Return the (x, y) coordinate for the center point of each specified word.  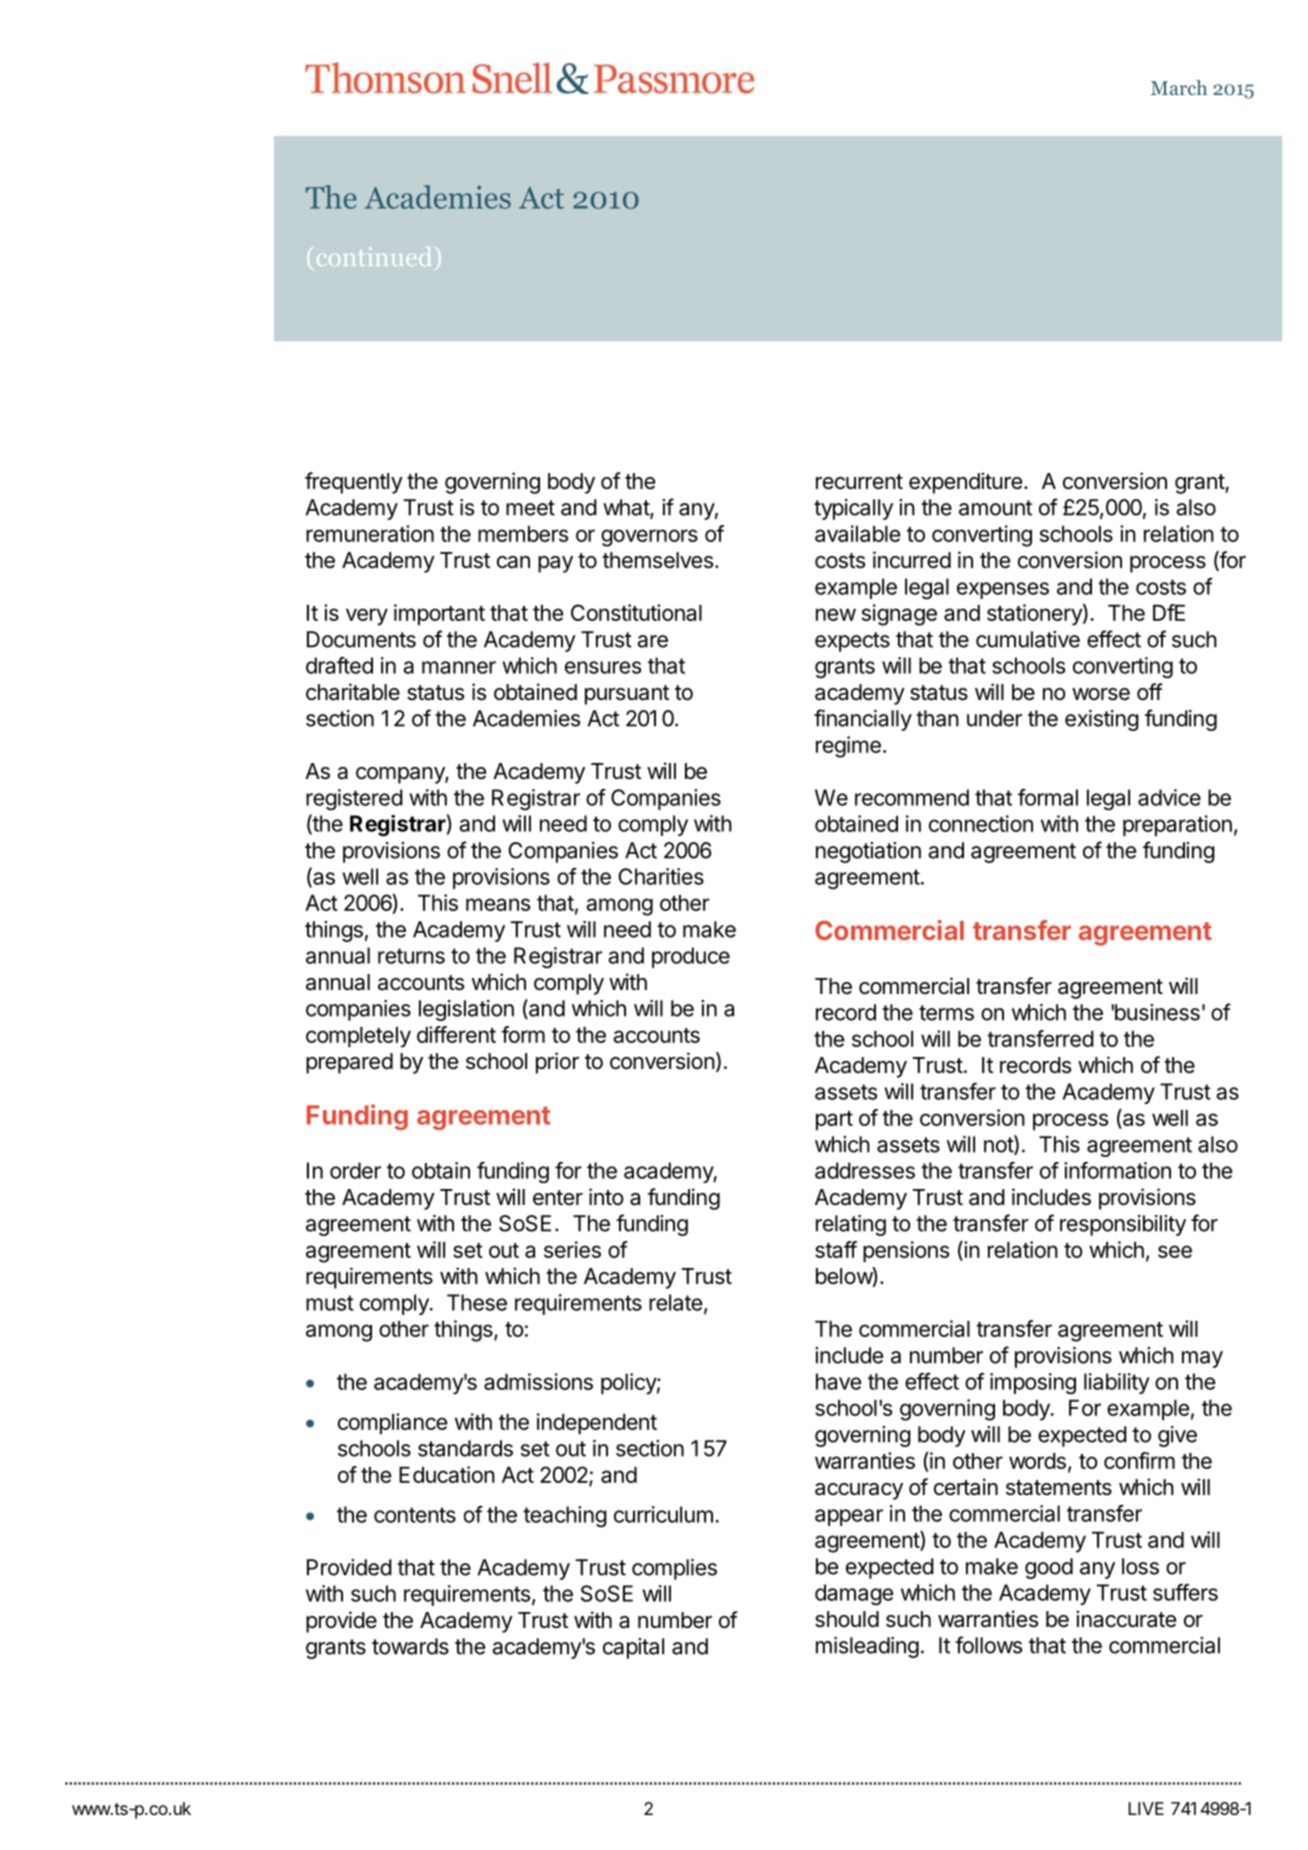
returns (411, 956)
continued (374, 256)
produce (691, 957)
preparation (1177, 826)
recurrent (859, 482)
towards (410, 1646)
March (1179, 87)
